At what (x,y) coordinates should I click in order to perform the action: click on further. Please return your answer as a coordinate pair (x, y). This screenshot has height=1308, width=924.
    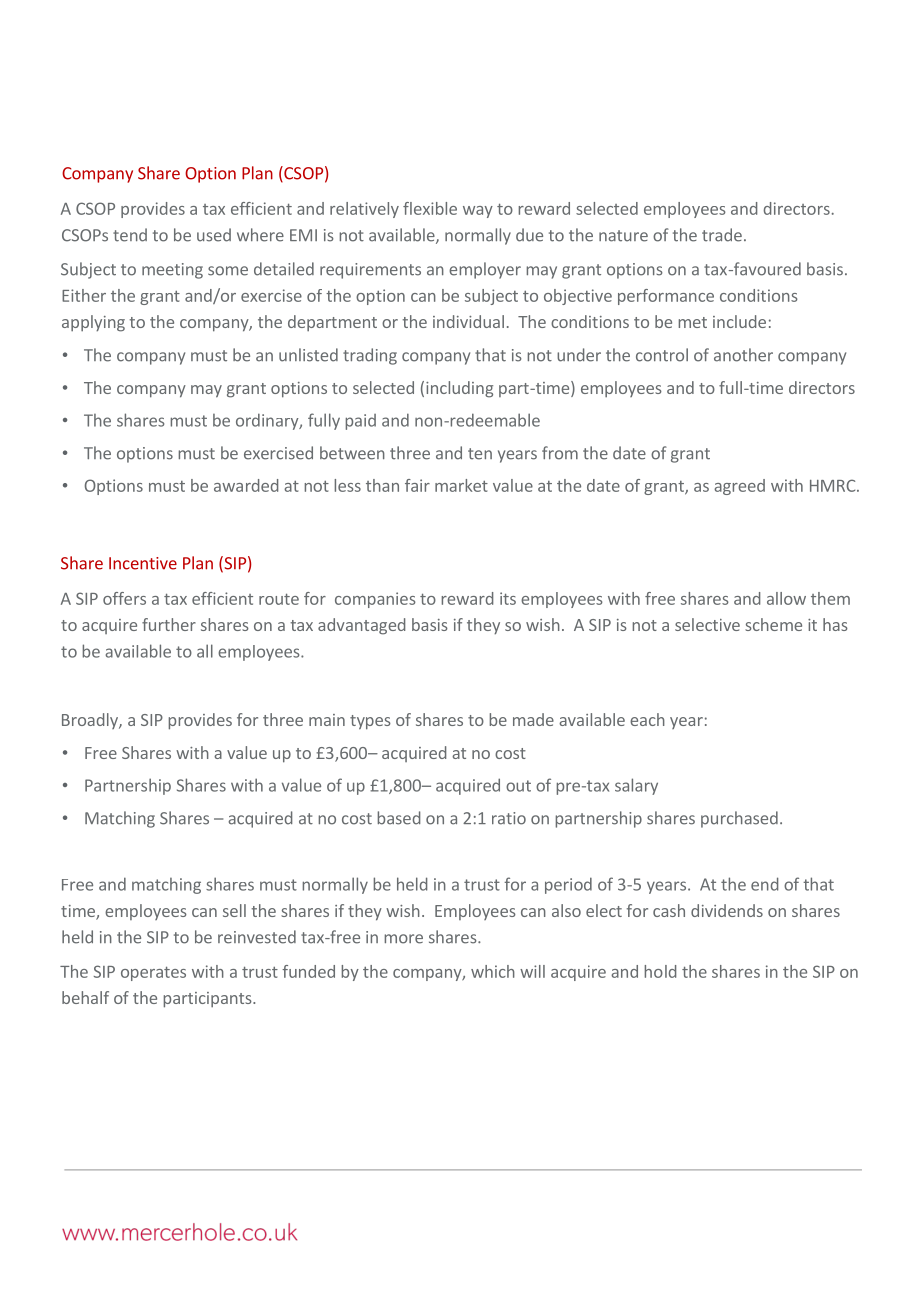
    Looking at the image, I should click on (169, 624).
